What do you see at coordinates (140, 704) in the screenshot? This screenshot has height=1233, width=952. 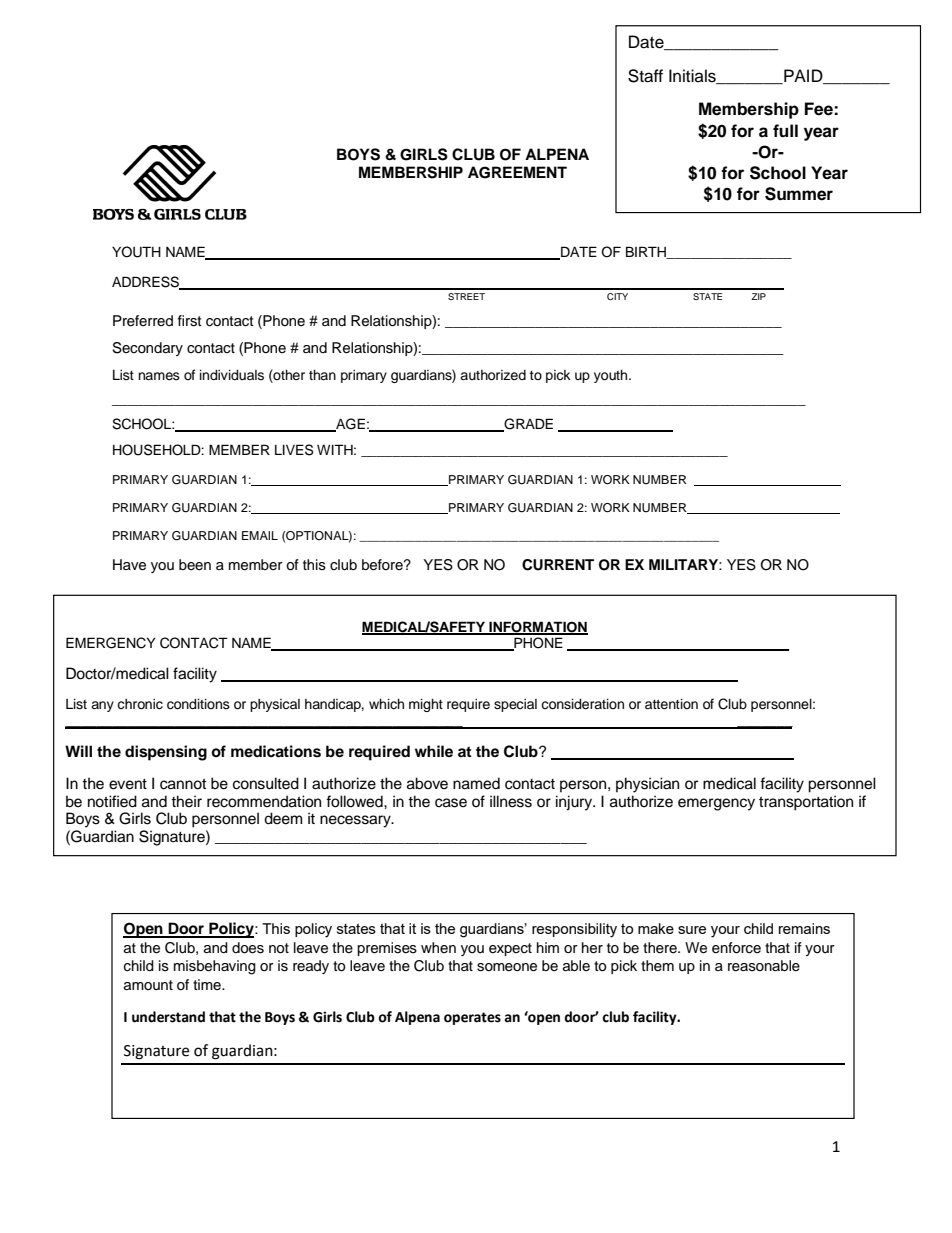 I see `chronic` at bounding box center [140, 704].
